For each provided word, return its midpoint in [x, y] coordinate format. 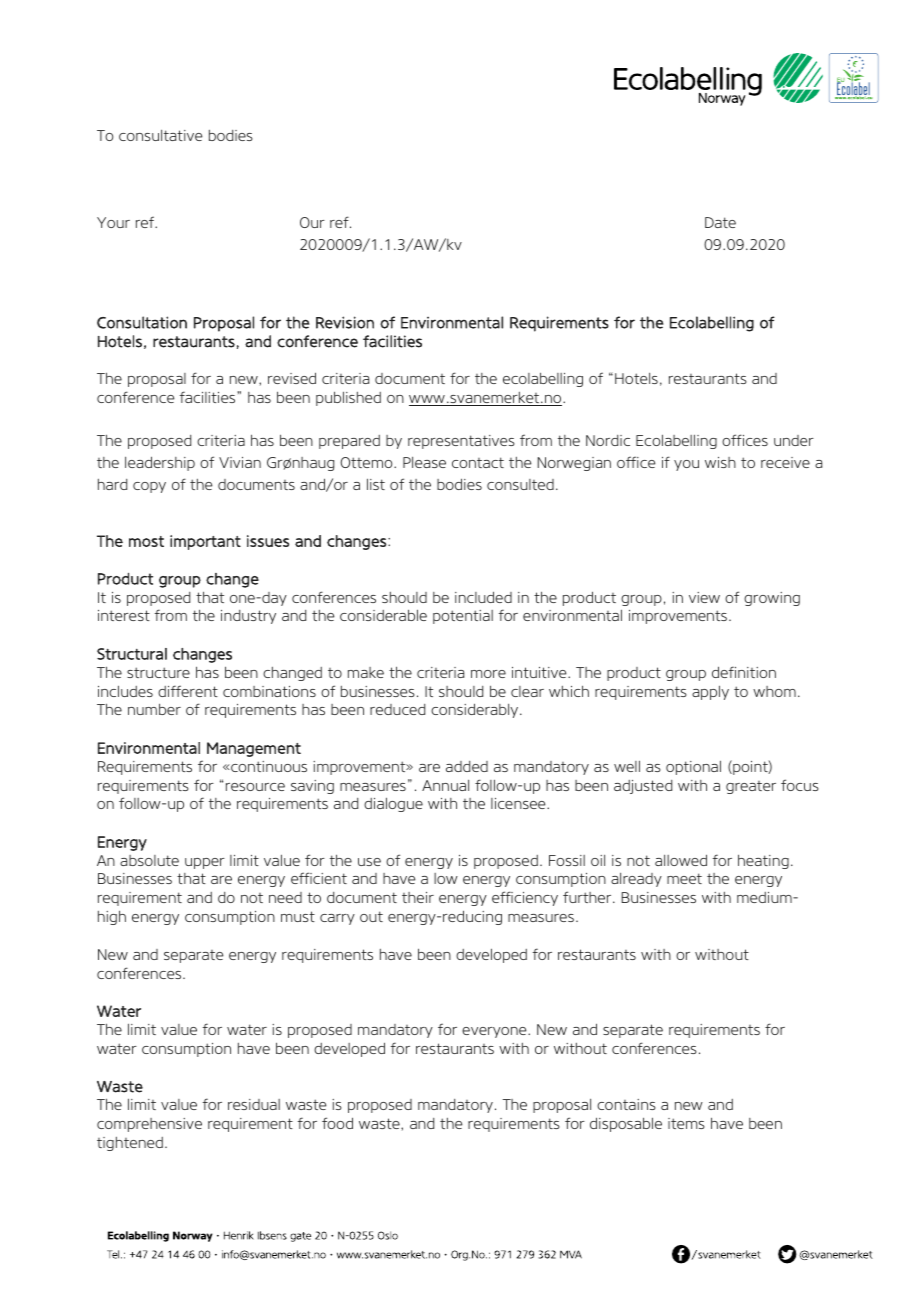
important [205, 542]
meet [684, 878]
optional [693, 767]
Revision [345, 322]
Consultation [142, 322]
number [154, 709]
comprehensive [149, 1125]
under [794, 440]
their [418, 897]
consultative [160, 135]
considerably [476, 710]
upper [205, 863]
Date [720, 222]
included [483, 597]
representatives [461, 442]
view [704, 597]
